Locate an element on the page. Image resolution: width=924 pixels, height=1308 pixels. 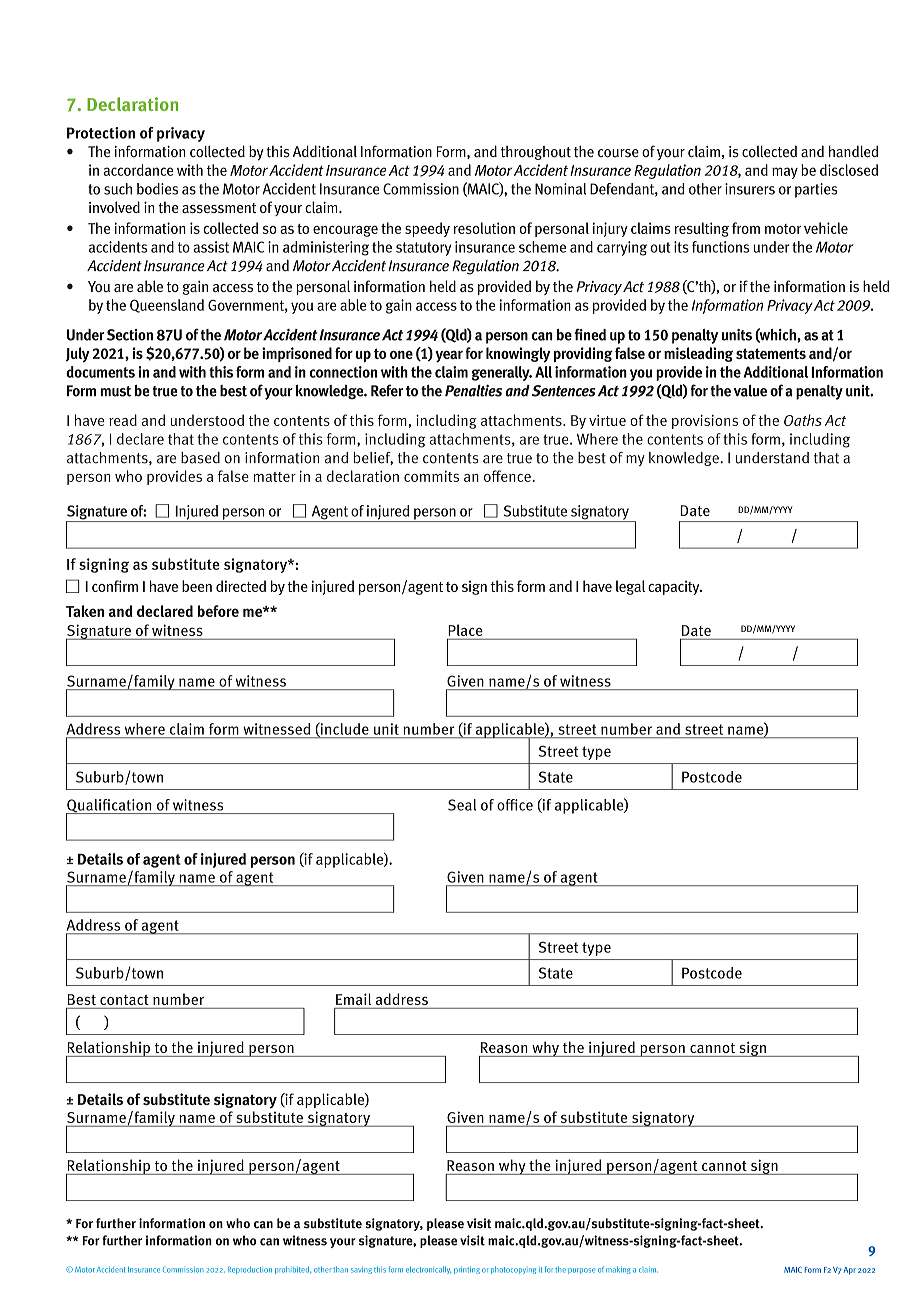
printing is located at coordinates (467, 1270).
